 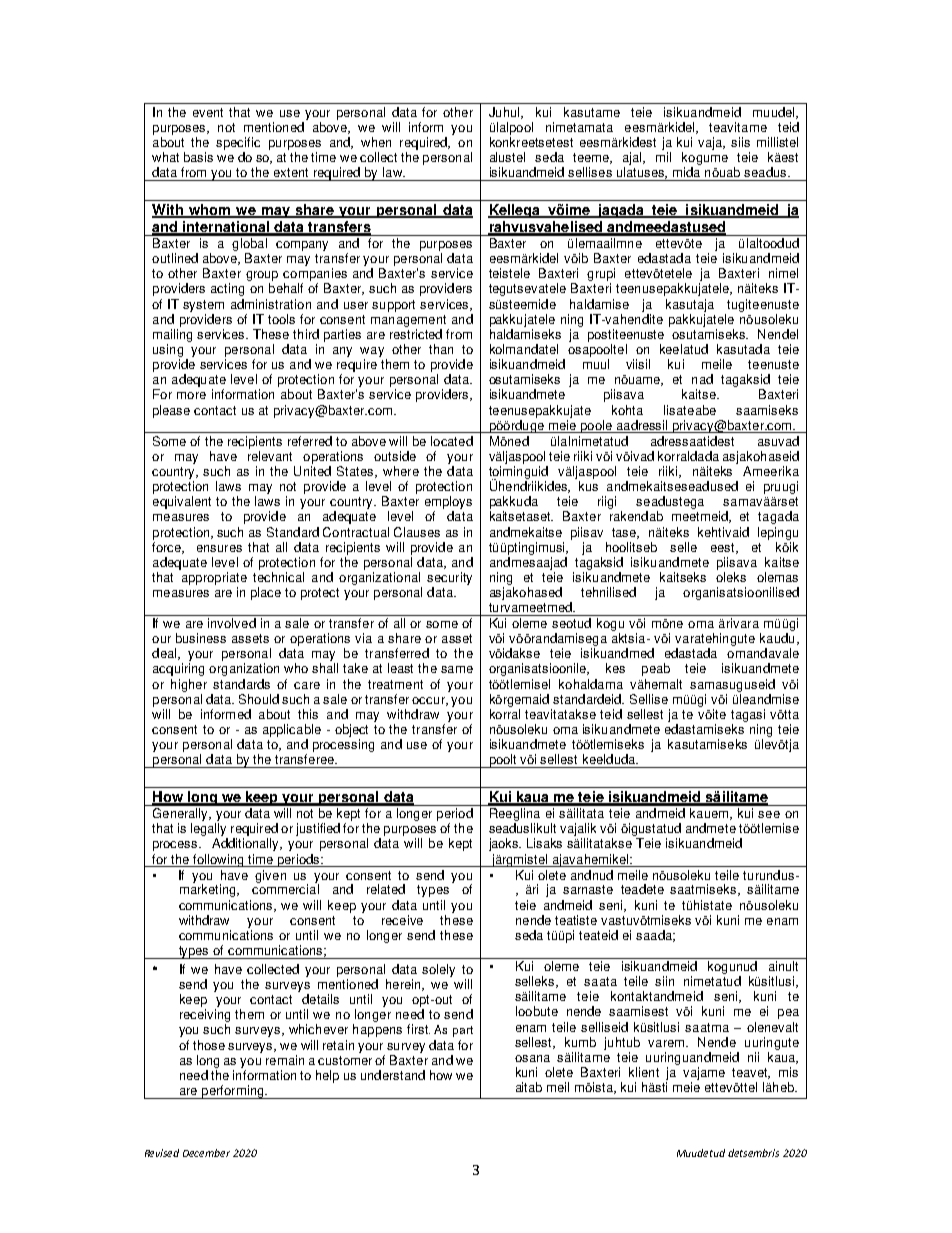 What do you see at coordinates (376, 142) in the screenshot?
I see `when` at bounding box center [376, 142].
